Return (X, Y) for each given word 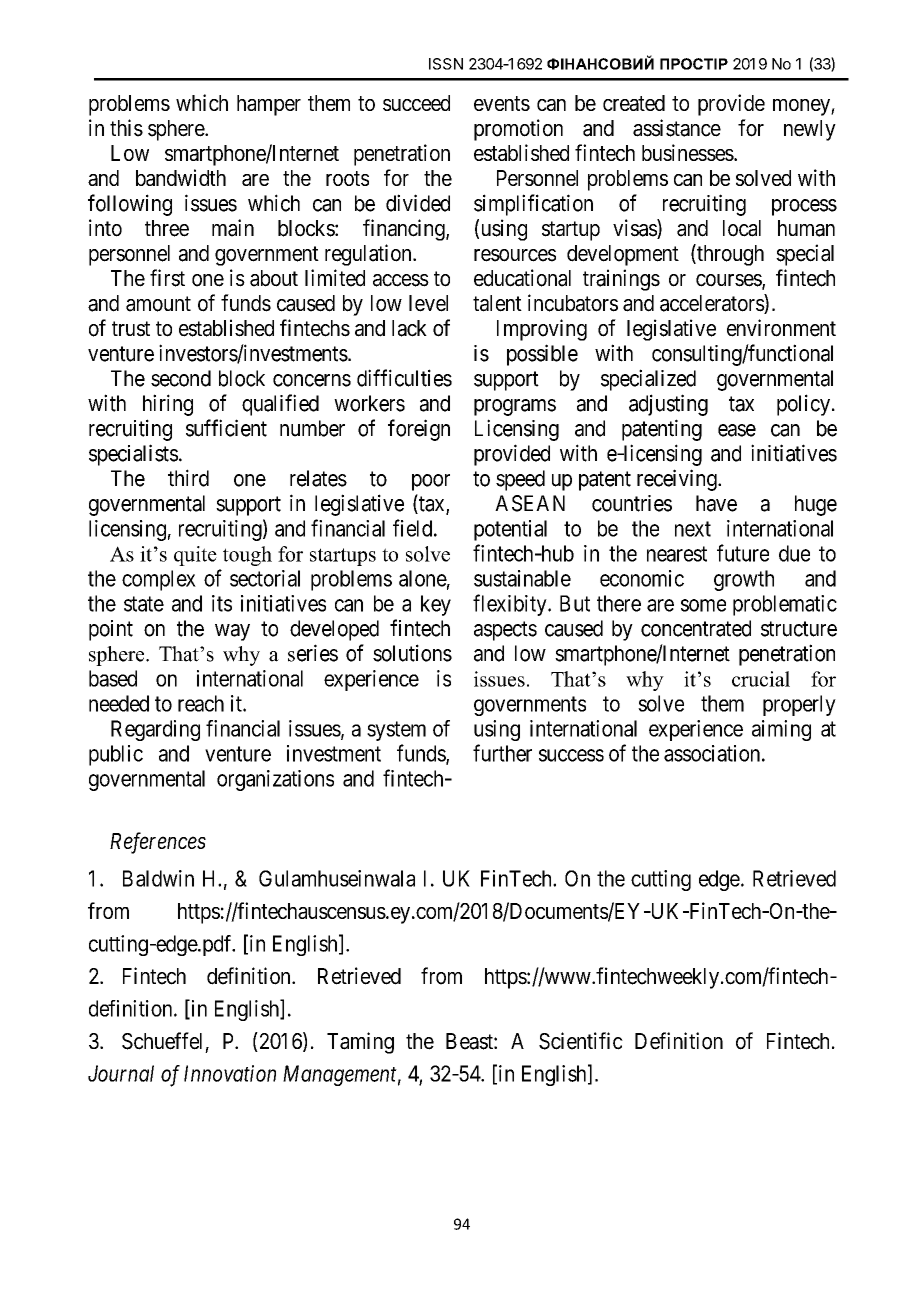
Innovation (230, 1073)
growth (744, 580)
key (436, 605)
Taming (360, 1043)
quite (195, 556)
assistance (677, 128)
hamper (269, 105)
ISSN (446, 64)
